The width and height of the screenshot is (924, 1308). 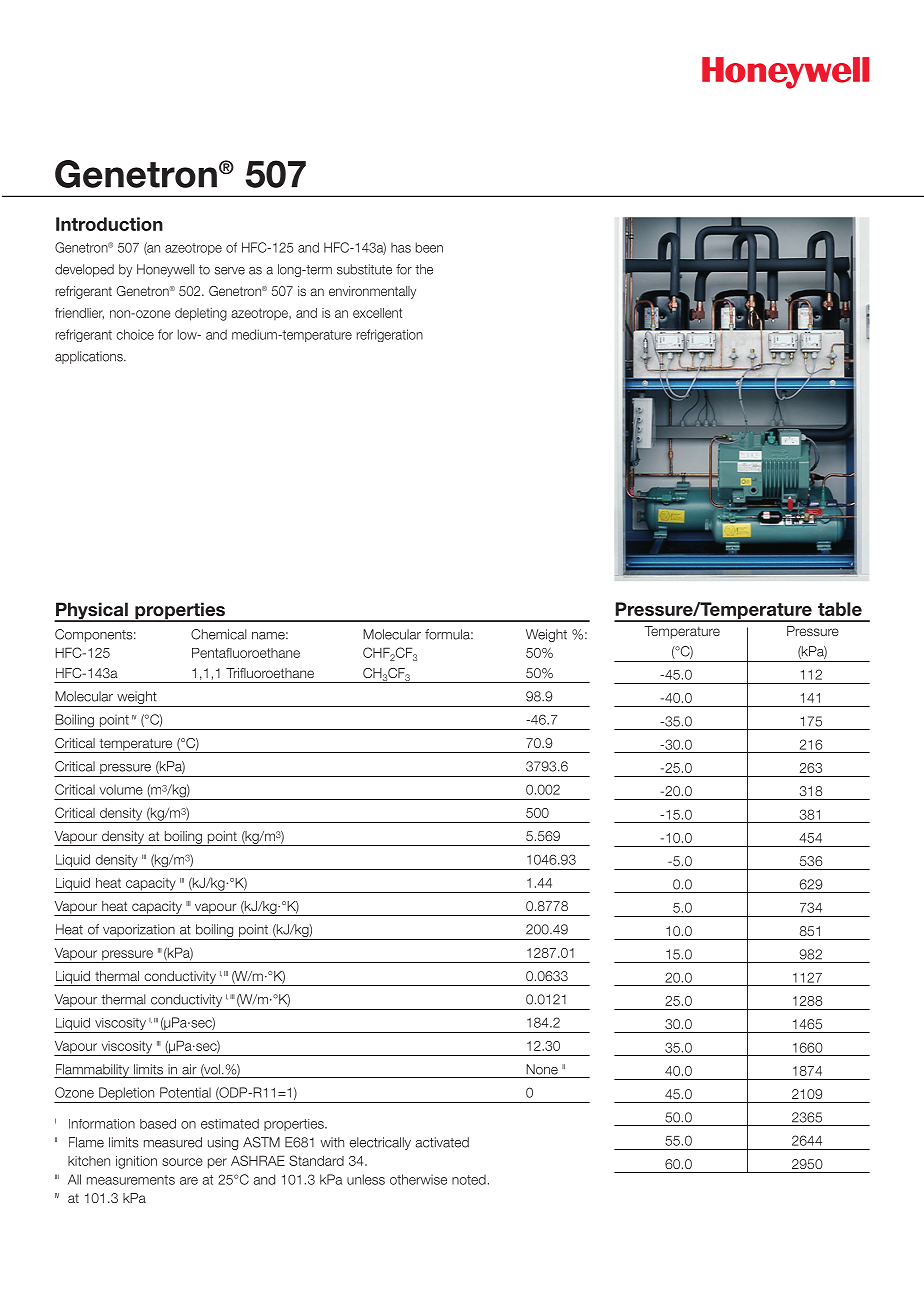 I want to click on serve, so click(x=230, y=271).
